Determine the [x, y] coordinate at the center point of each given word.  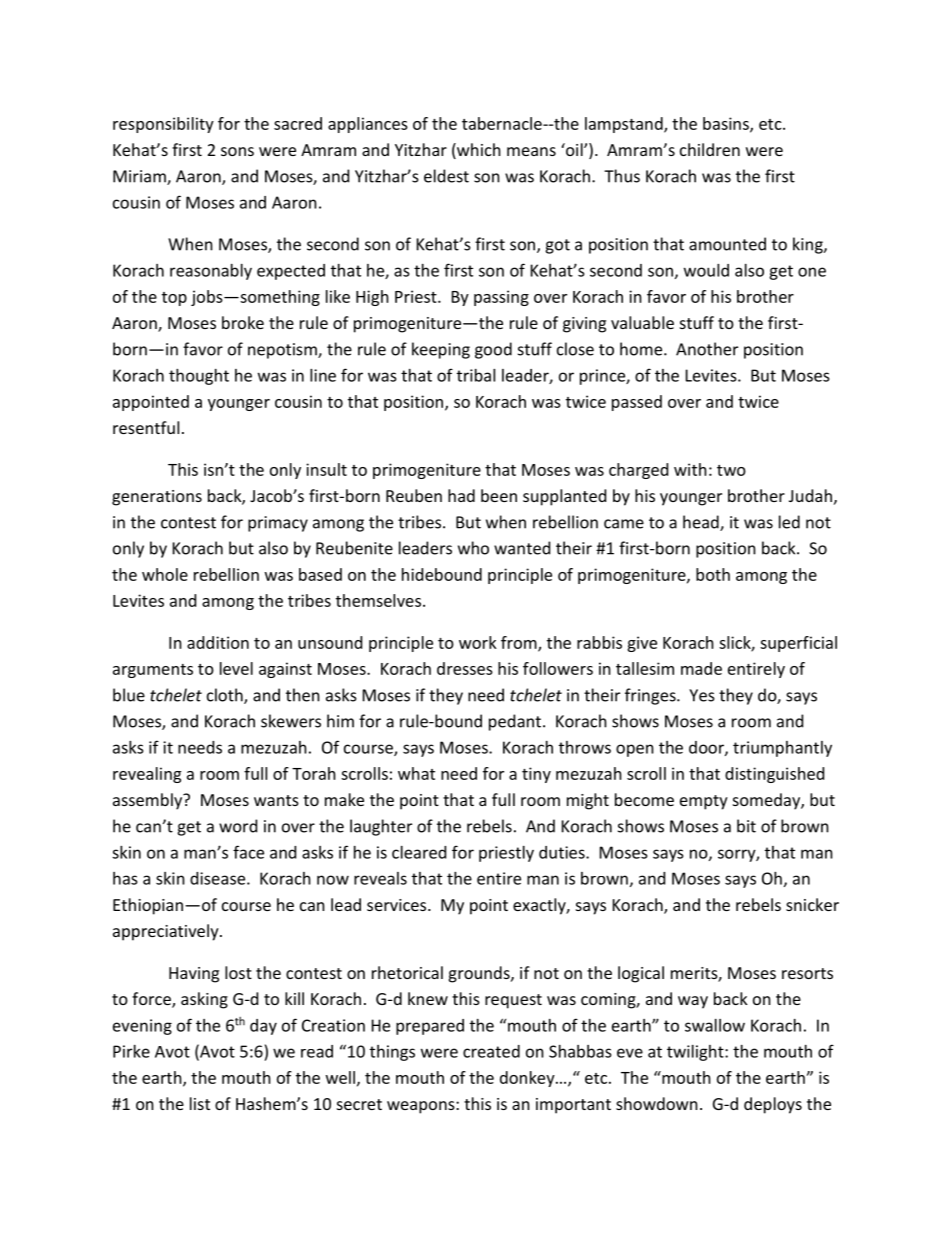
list [200, 1103]
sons [237, 151]
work [478, 642]
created [491, 1051]
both [713, 574]
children [710, 149]
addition [218, 642]
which [478, 151]
